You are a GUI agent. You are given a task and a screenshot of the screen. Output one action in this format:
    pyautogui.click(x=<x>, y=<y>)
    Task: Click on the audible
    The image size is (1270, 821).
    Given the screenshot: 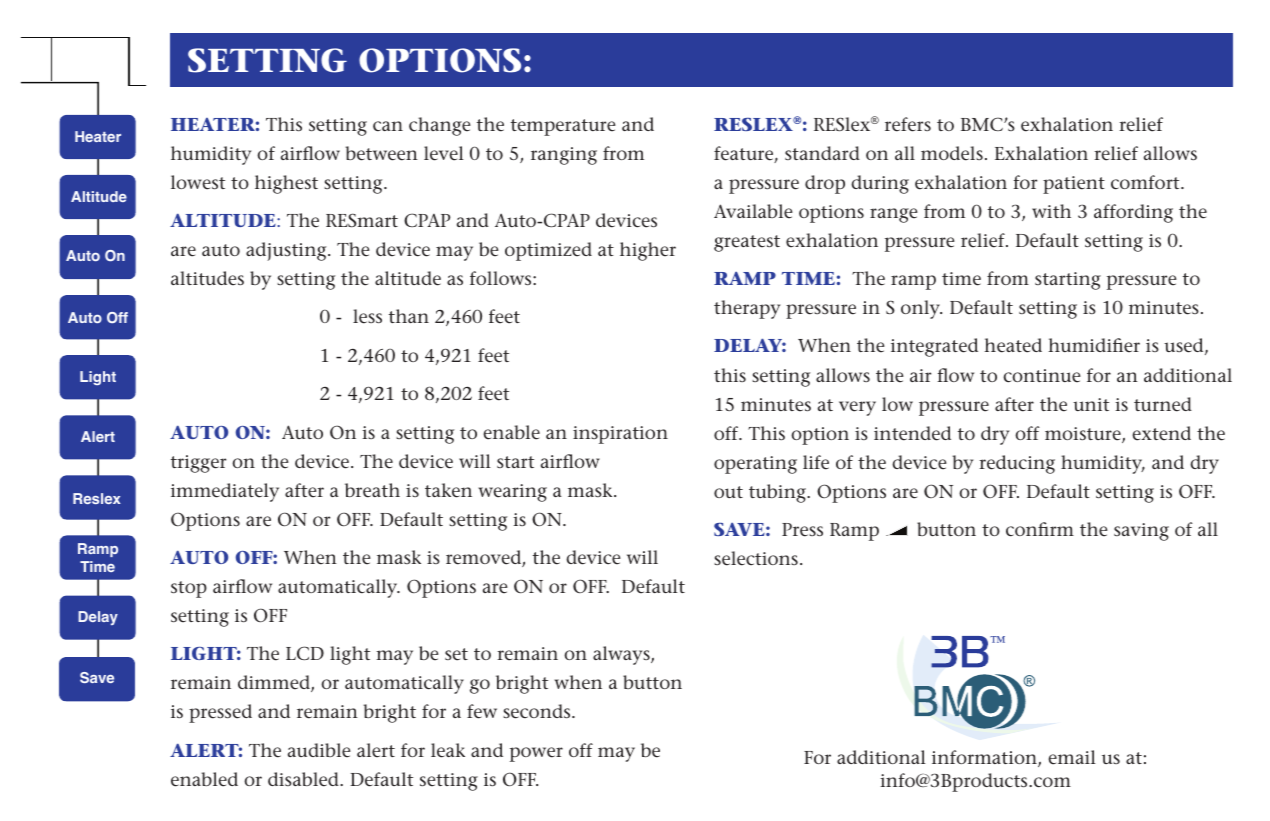 What is the action you would take?
    pyautogui.click(x=319, y=750)
